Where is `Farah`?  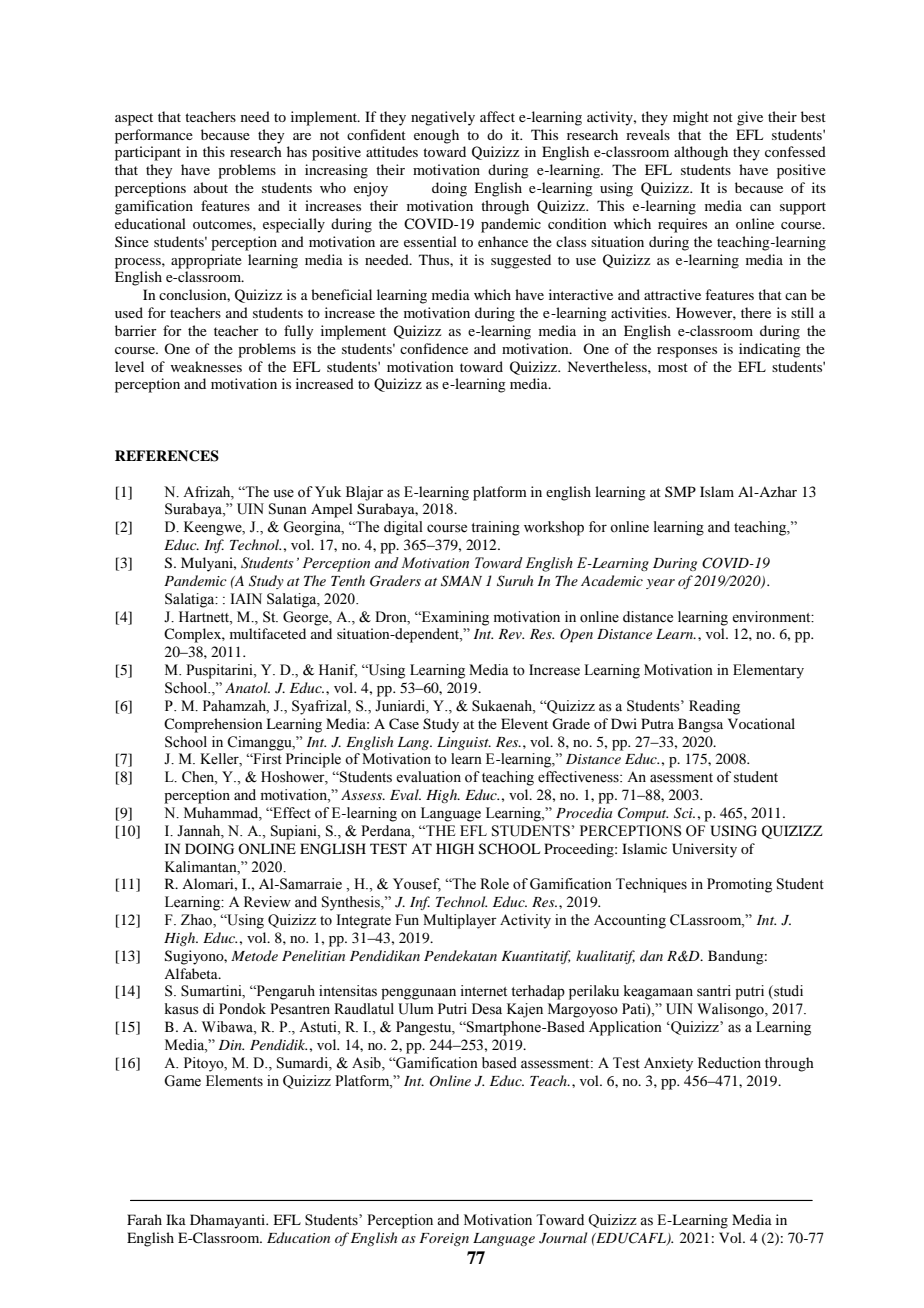
Farah is located at coordinates (144, 1219).
